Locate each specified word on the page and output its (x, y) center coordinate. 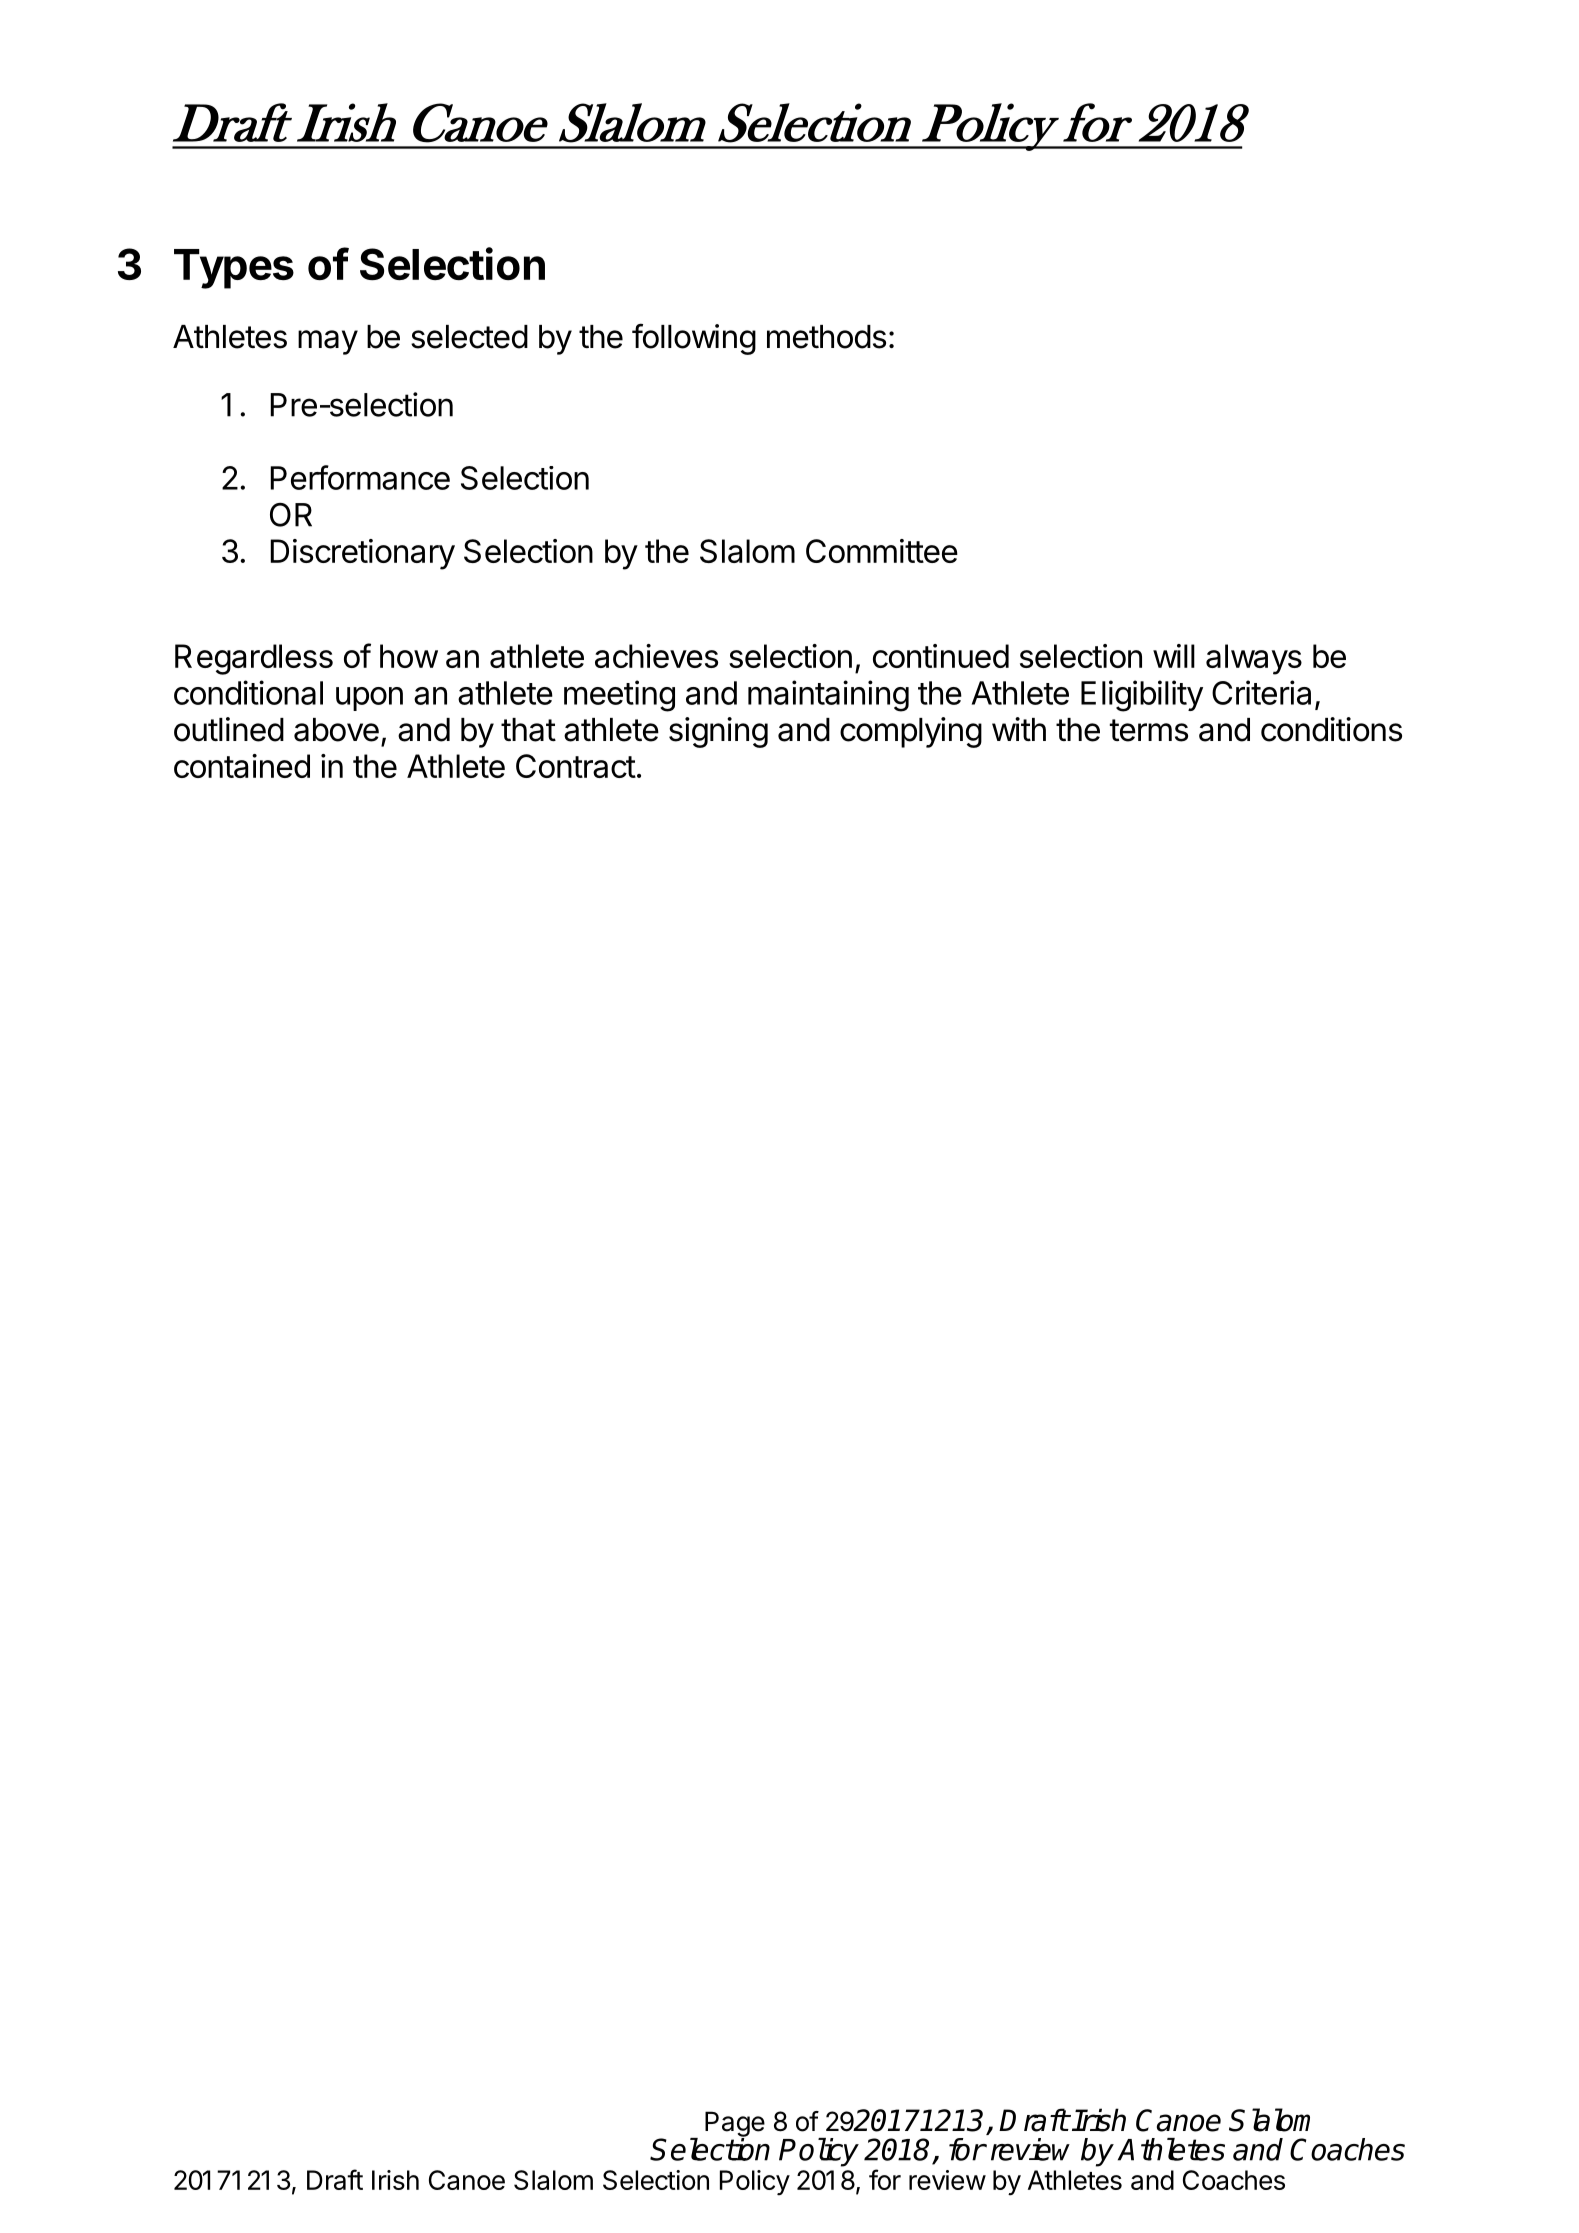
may (328, 342)
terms (1149, 730)
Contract (576, 766)
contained (242, 766)
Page (735, 2125)
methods (826, 337)
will (1174, 656)
